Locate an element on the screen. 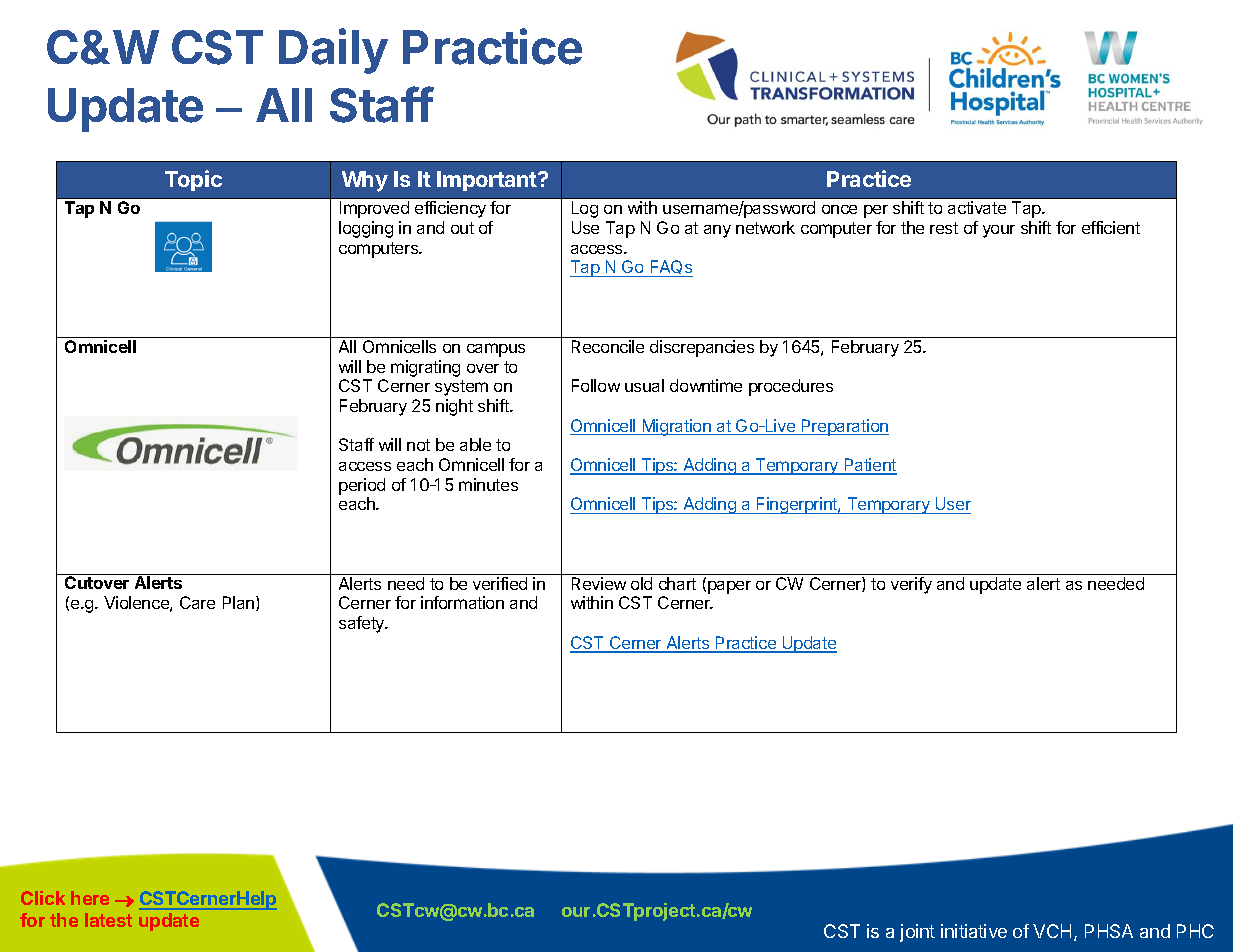 This screenshot has height=952, width=1233. Daily is located at coordinates (333, 51).
